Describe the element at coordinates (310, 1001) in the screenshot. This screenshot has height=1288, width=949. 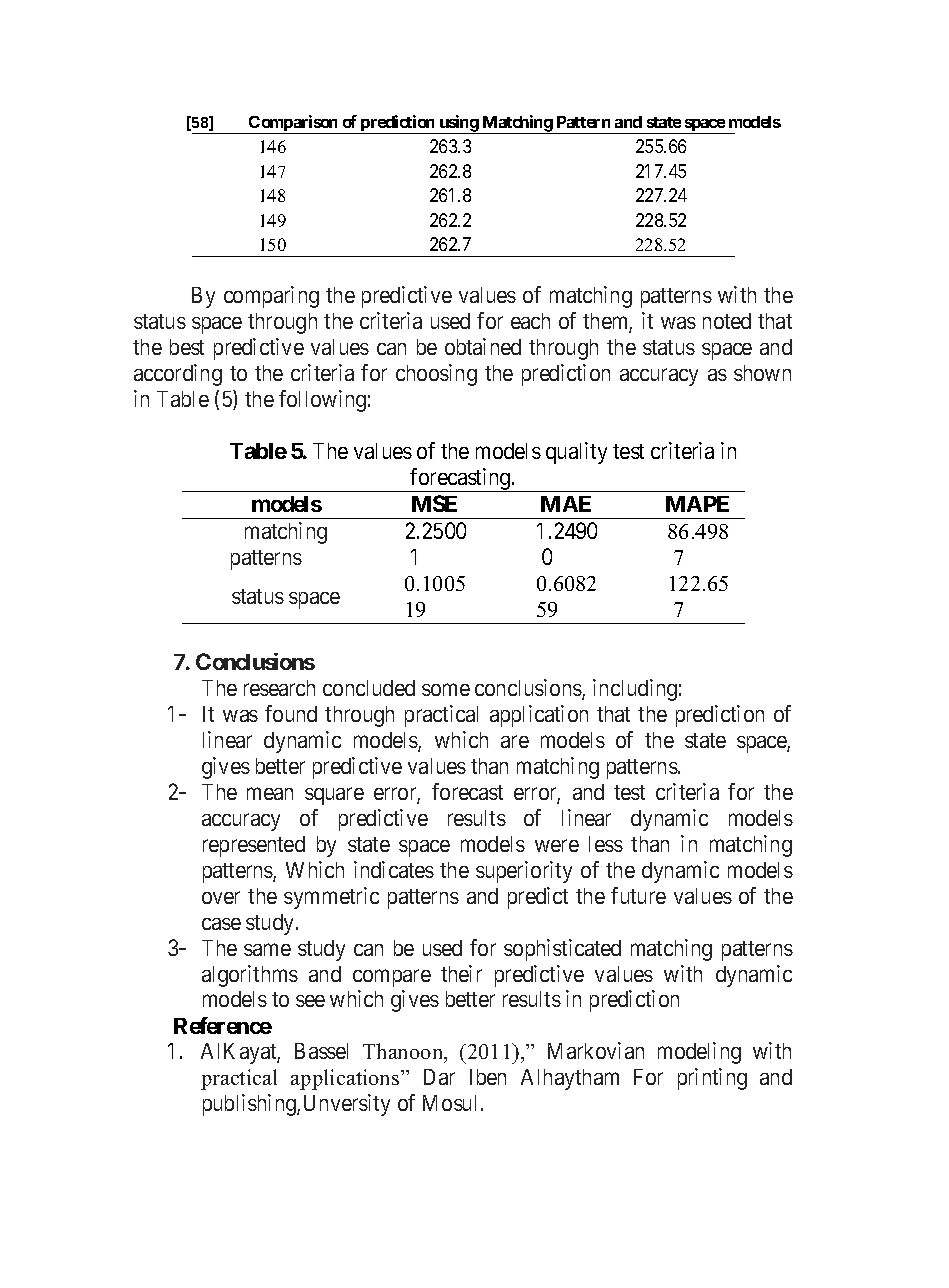
I see `see` at that location.
